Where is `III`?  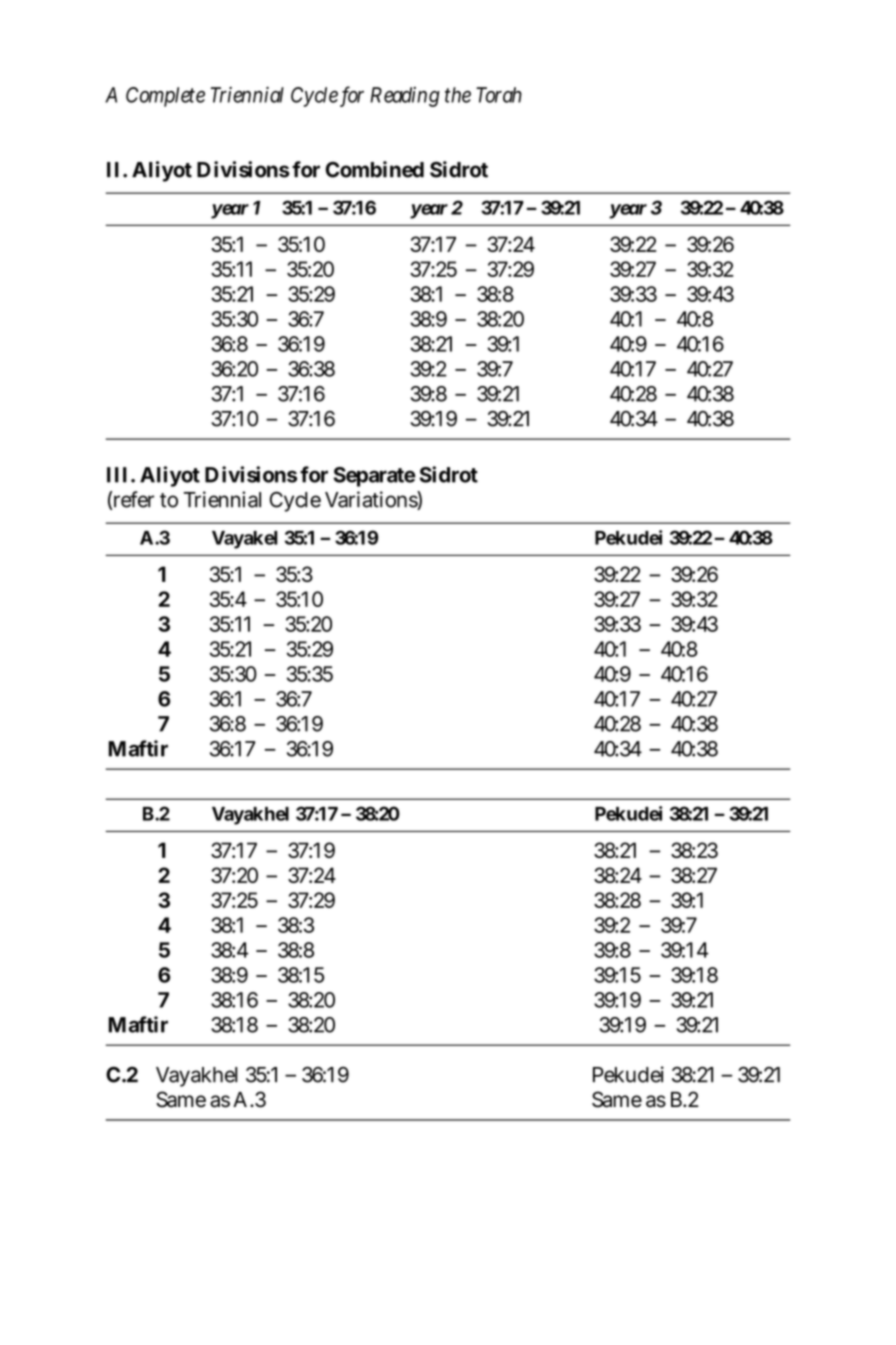 III is located at coordinates (119, 475).
